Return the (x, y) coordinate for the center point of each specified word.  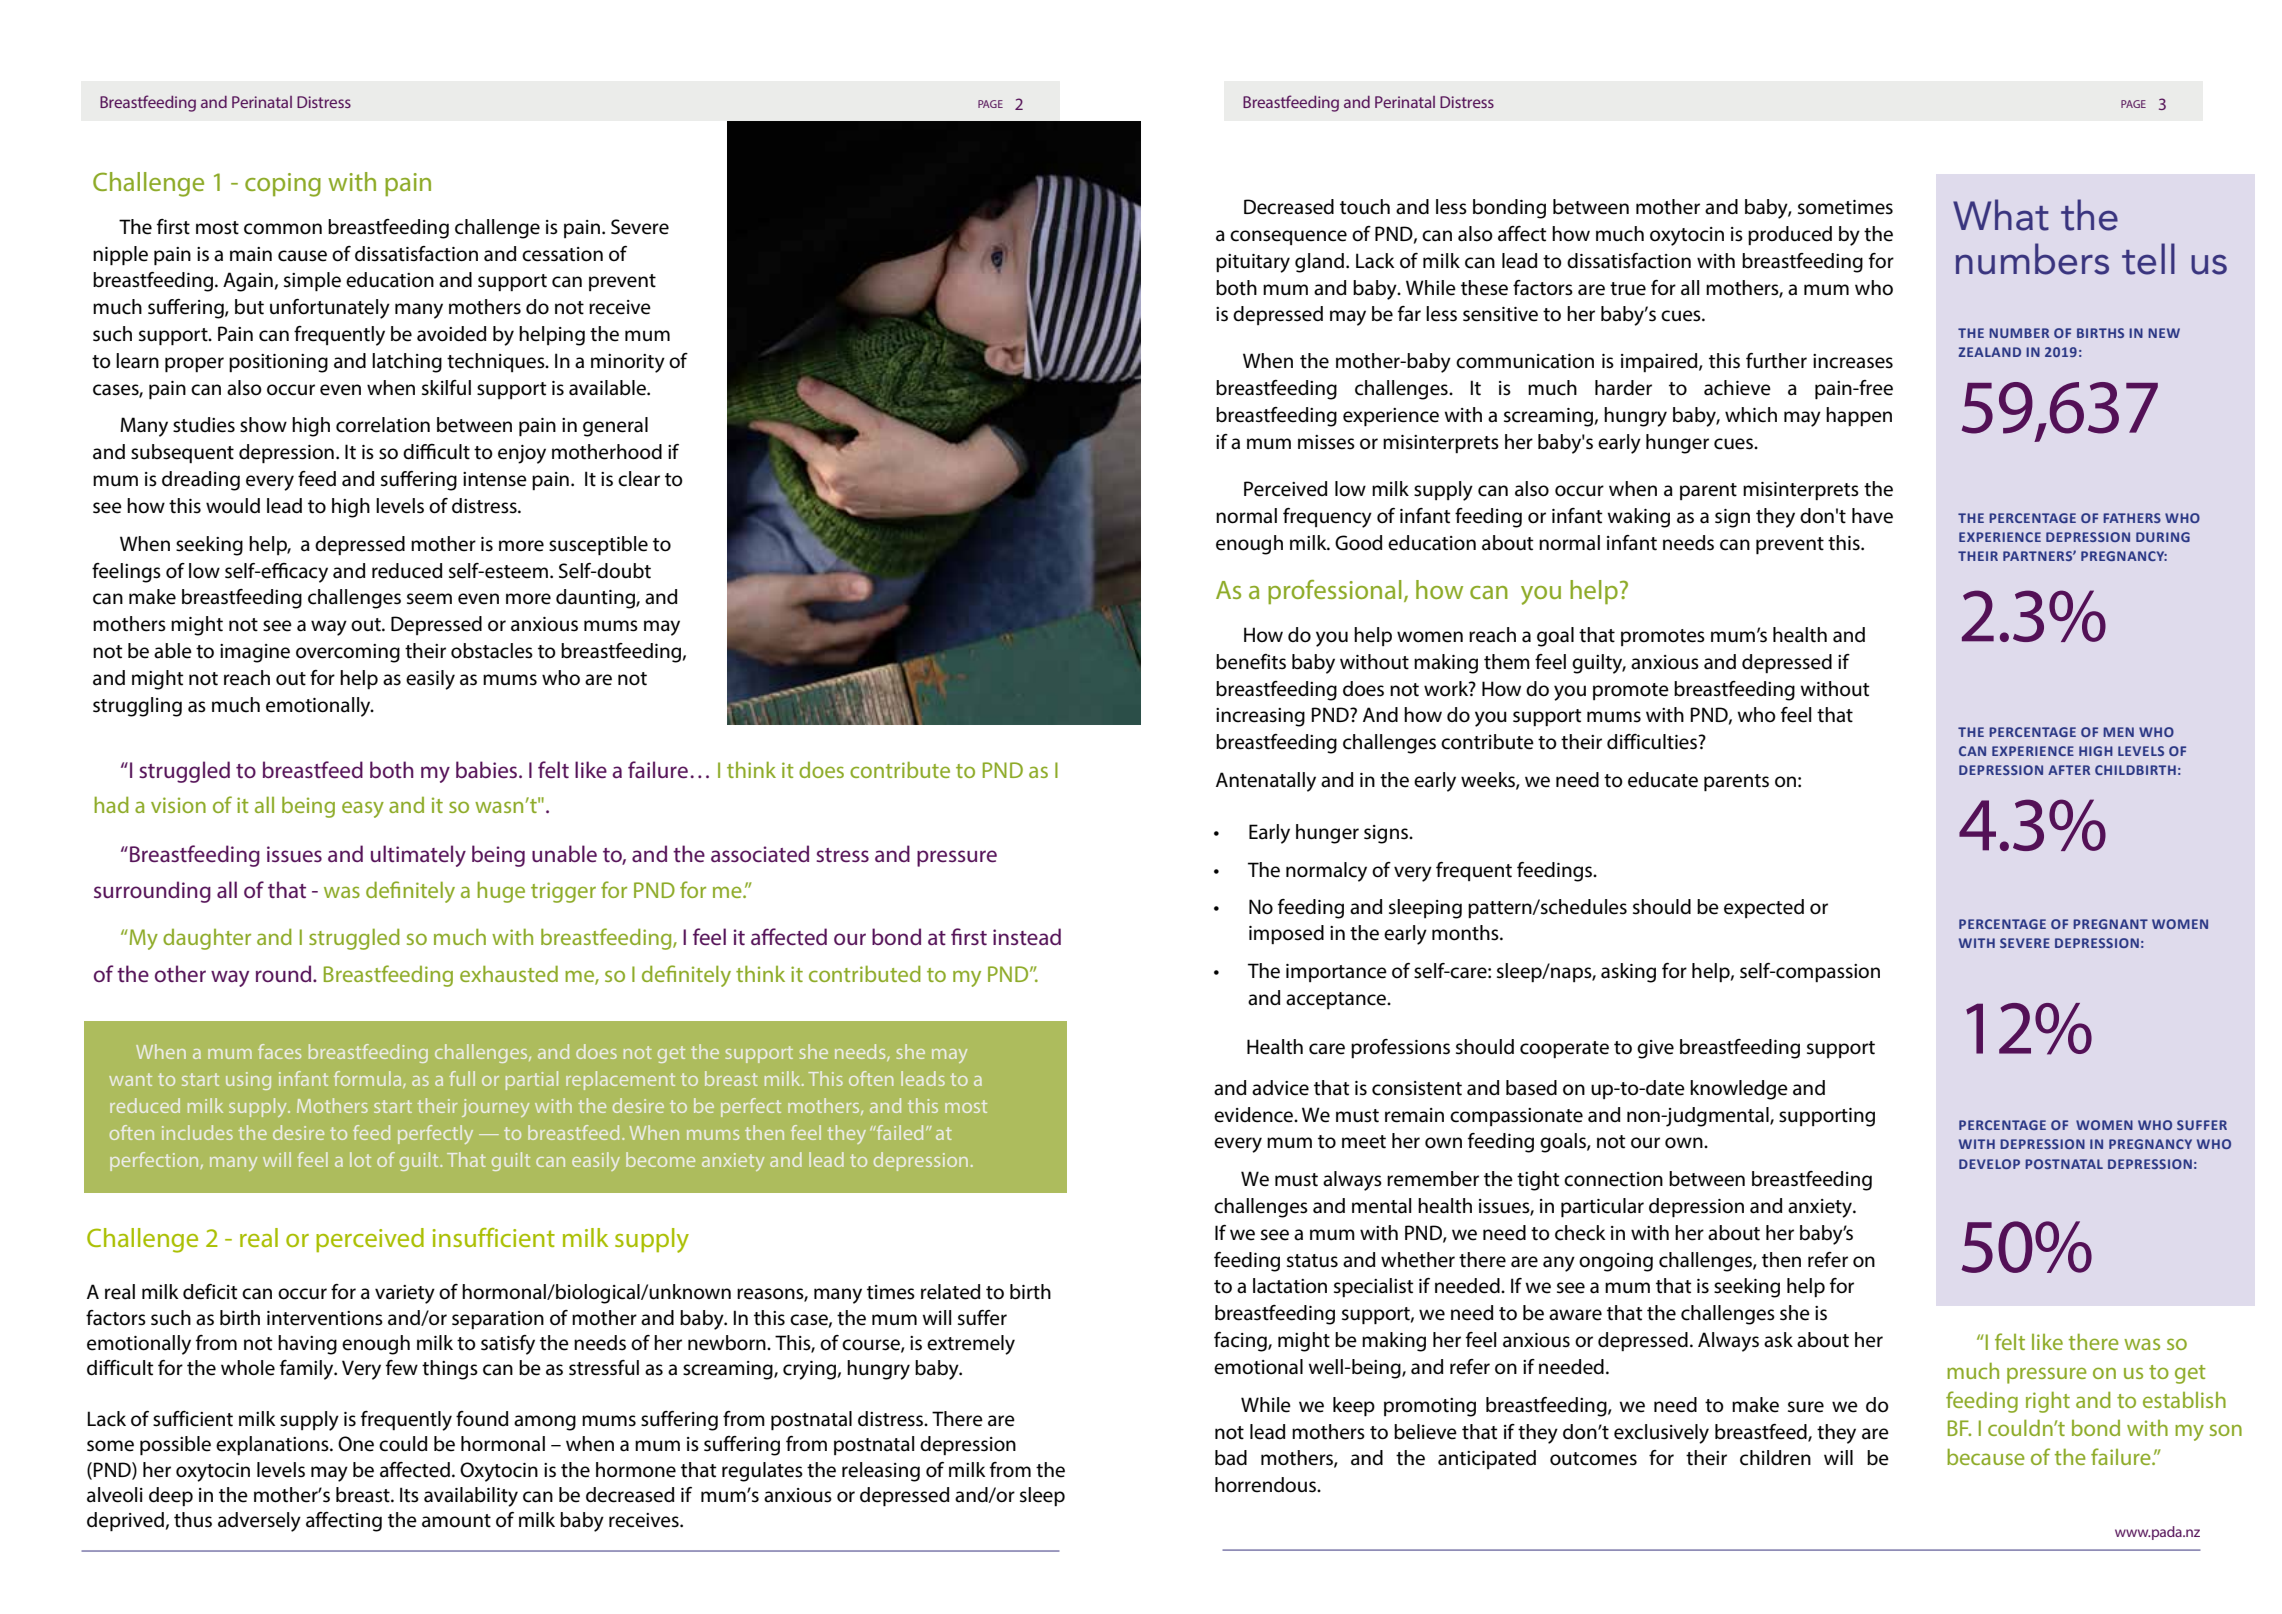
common (283, 229)
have (1872, 516)
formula (369, 1079)
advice (1280, 1088)
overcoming (348, 653)
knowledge (1739, 1090)
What (2001, 215)
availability (471, 1497)
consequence (1288, 237)
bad (1231, 1458)
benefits (1251, 662)
